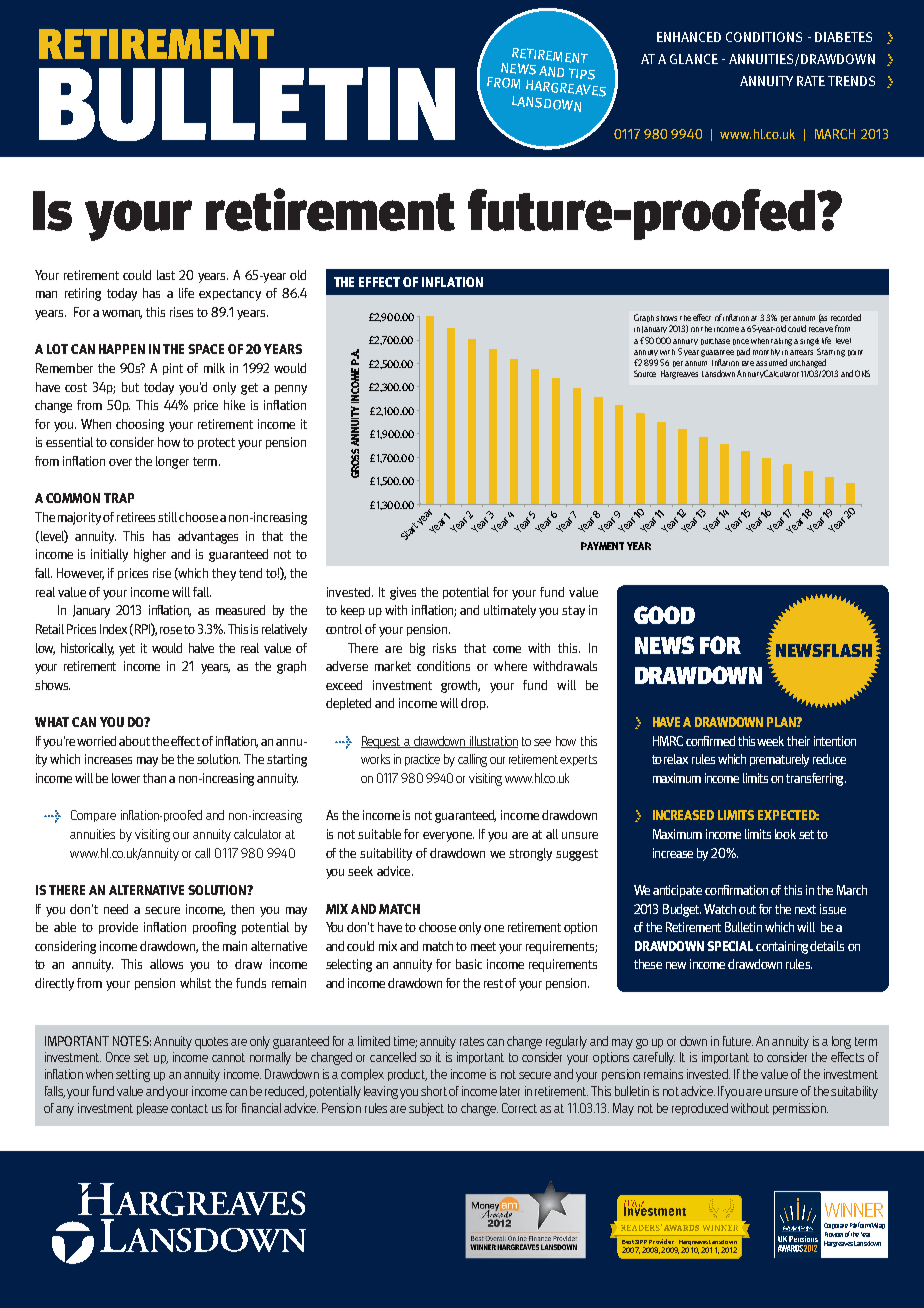  What do you see at coordinates (689, 37) in the screenshot?
I see `ENHANCED` at bounding box center [689, 37].
